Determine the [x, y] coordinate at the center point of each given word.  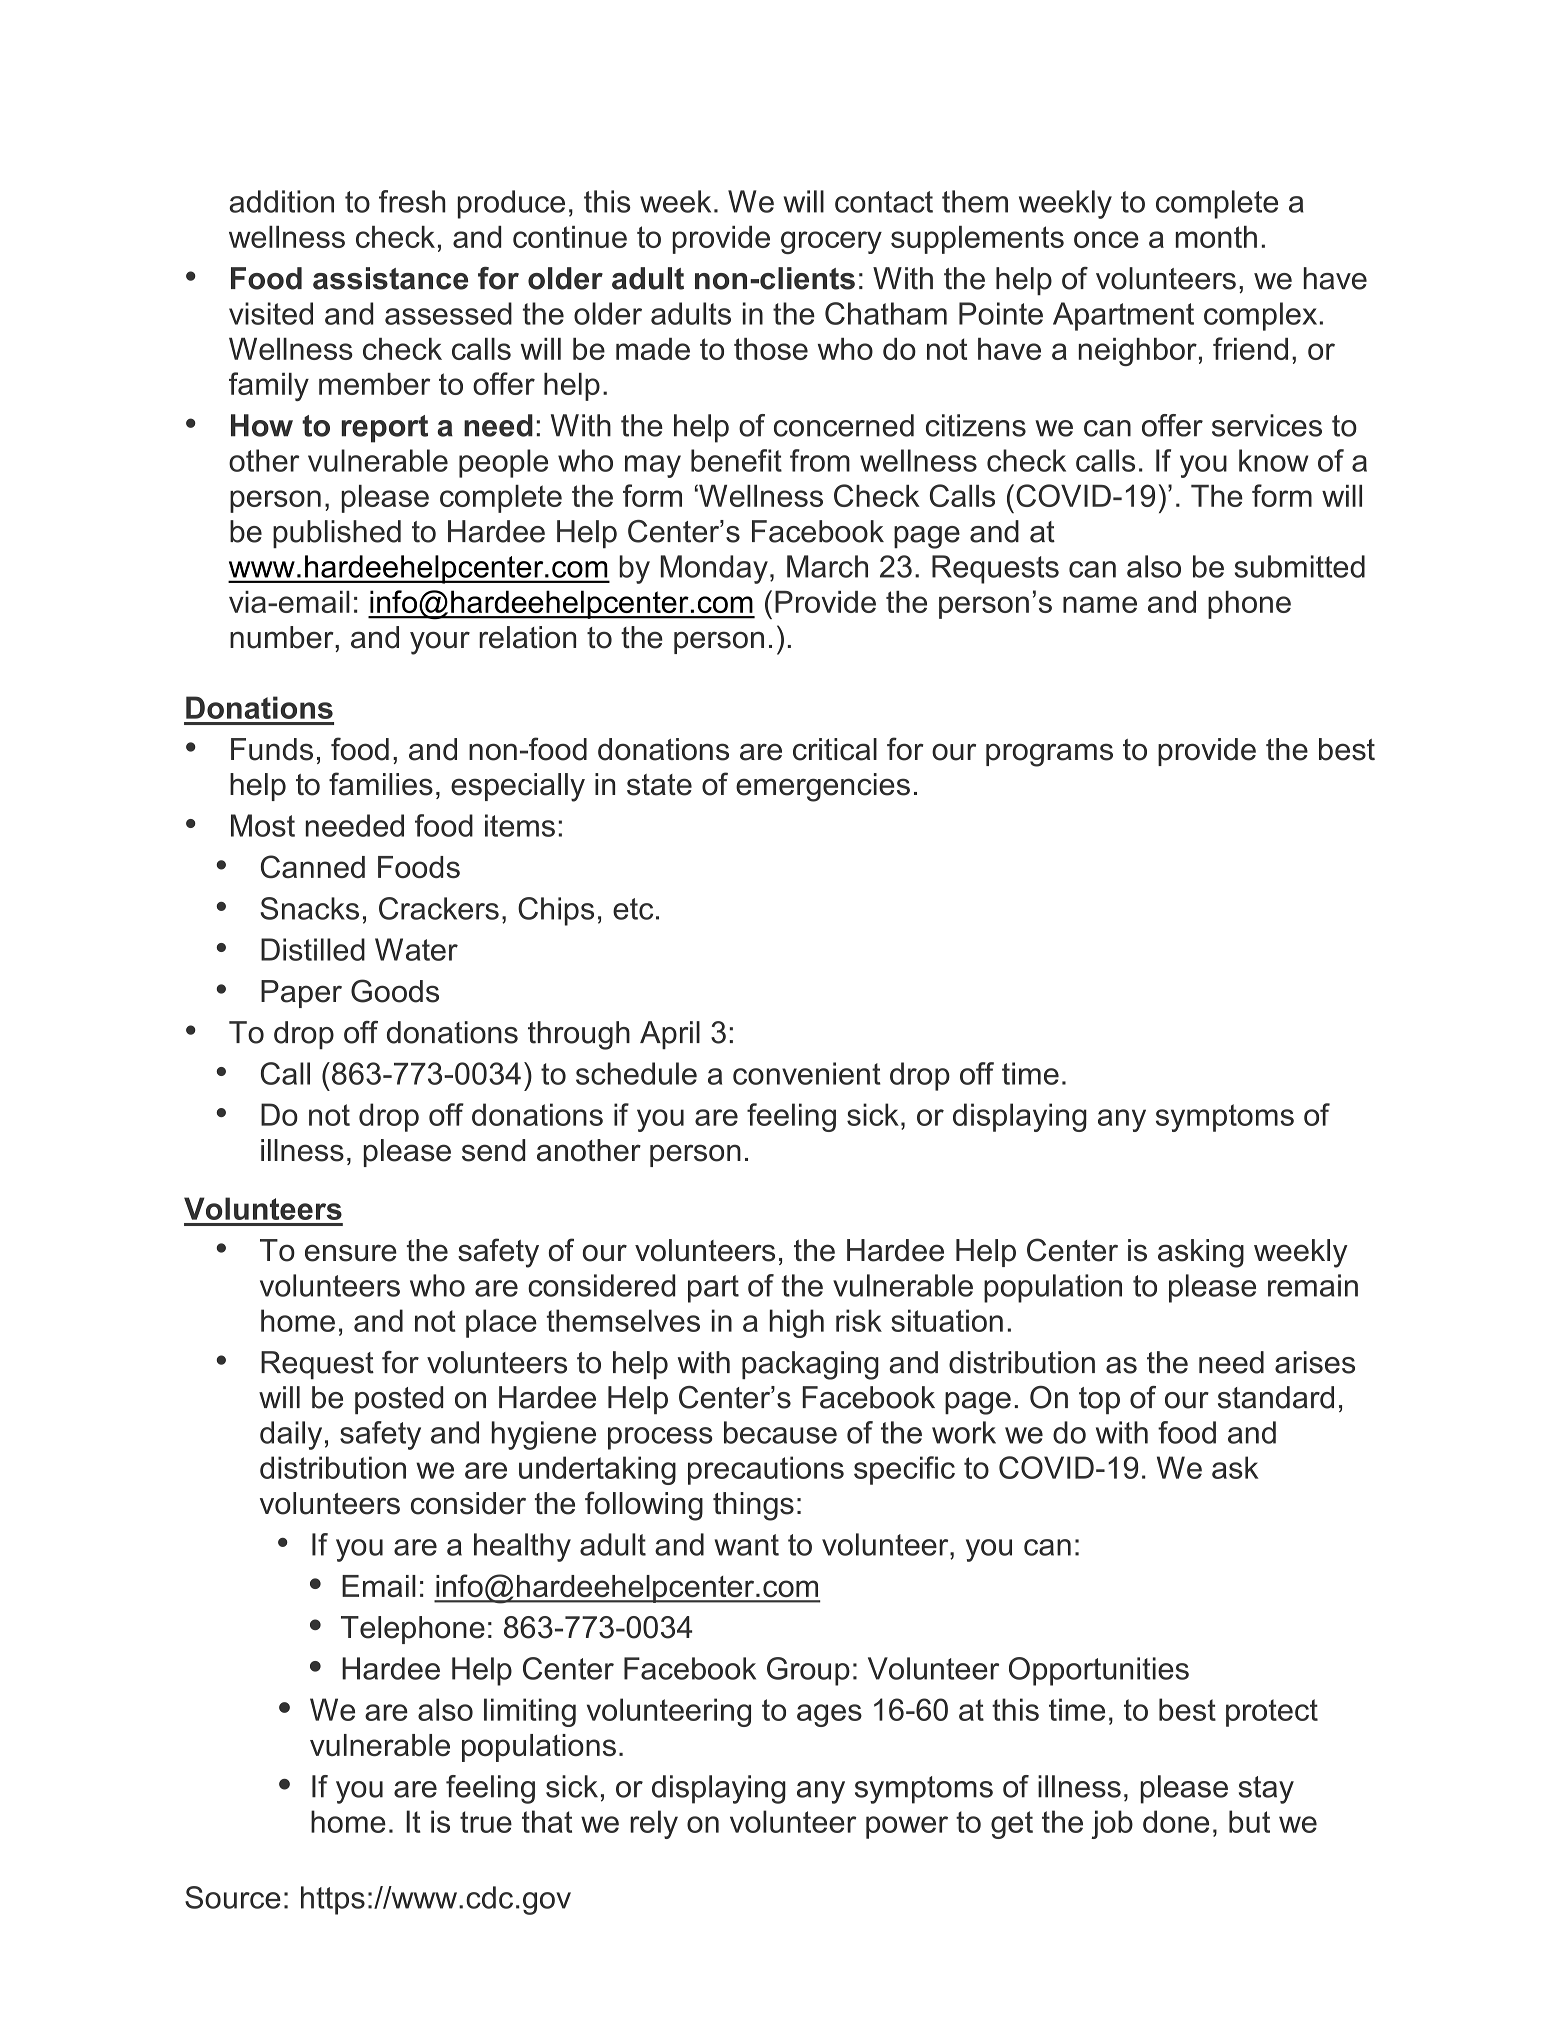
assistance [390, 278]
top [1099, 1400]
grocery [831, 242]
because [780, 1432]
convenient [807, 1073]
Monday [714, 569]
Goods [395, 991]
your [440, 643]
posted [399, 1400]
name [1100, 604]
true [486, 1822]
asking [1201, 1253]
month [1216, 237]
